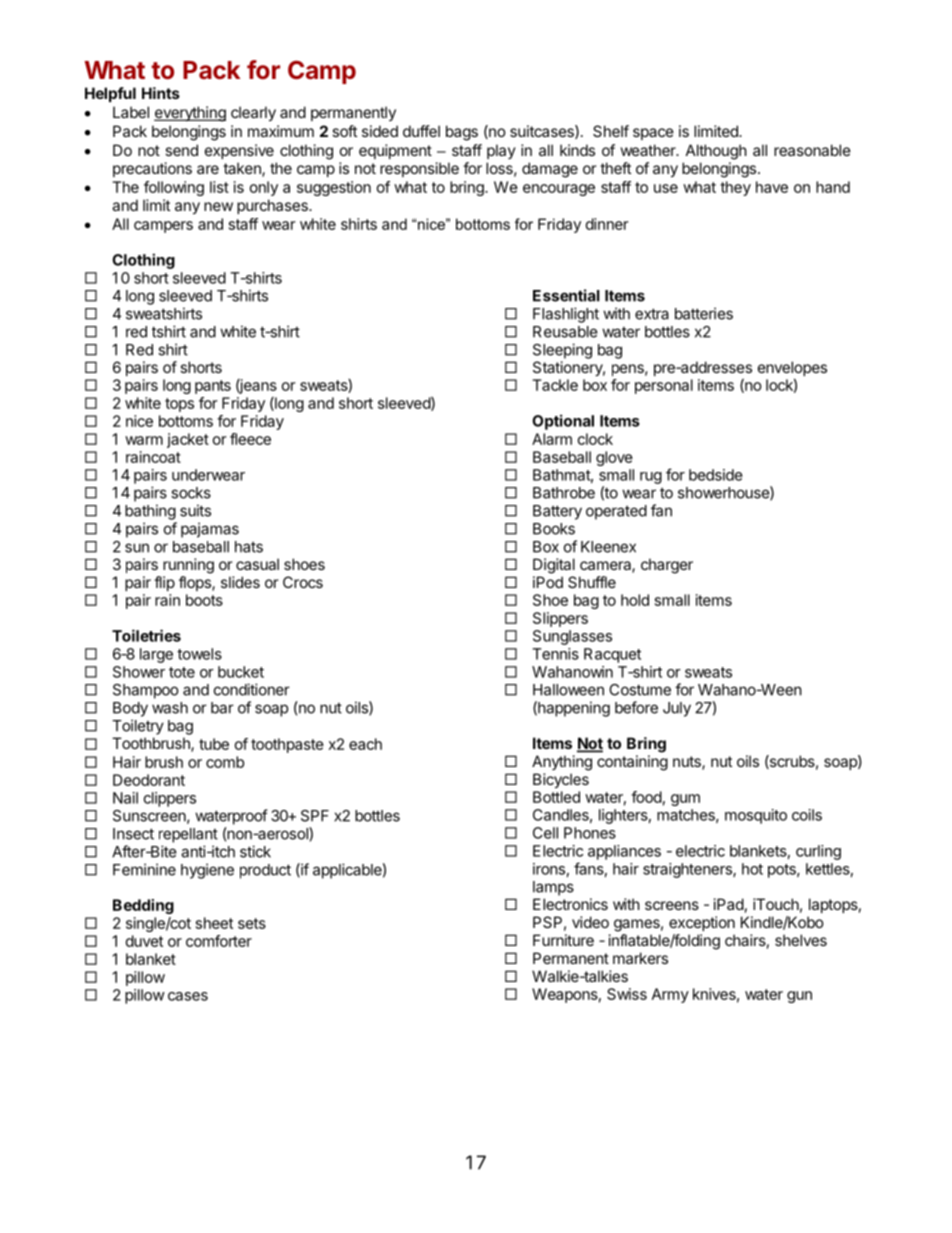 The image size is (952, 1233). I want to click on bags, so click(462, 133).
